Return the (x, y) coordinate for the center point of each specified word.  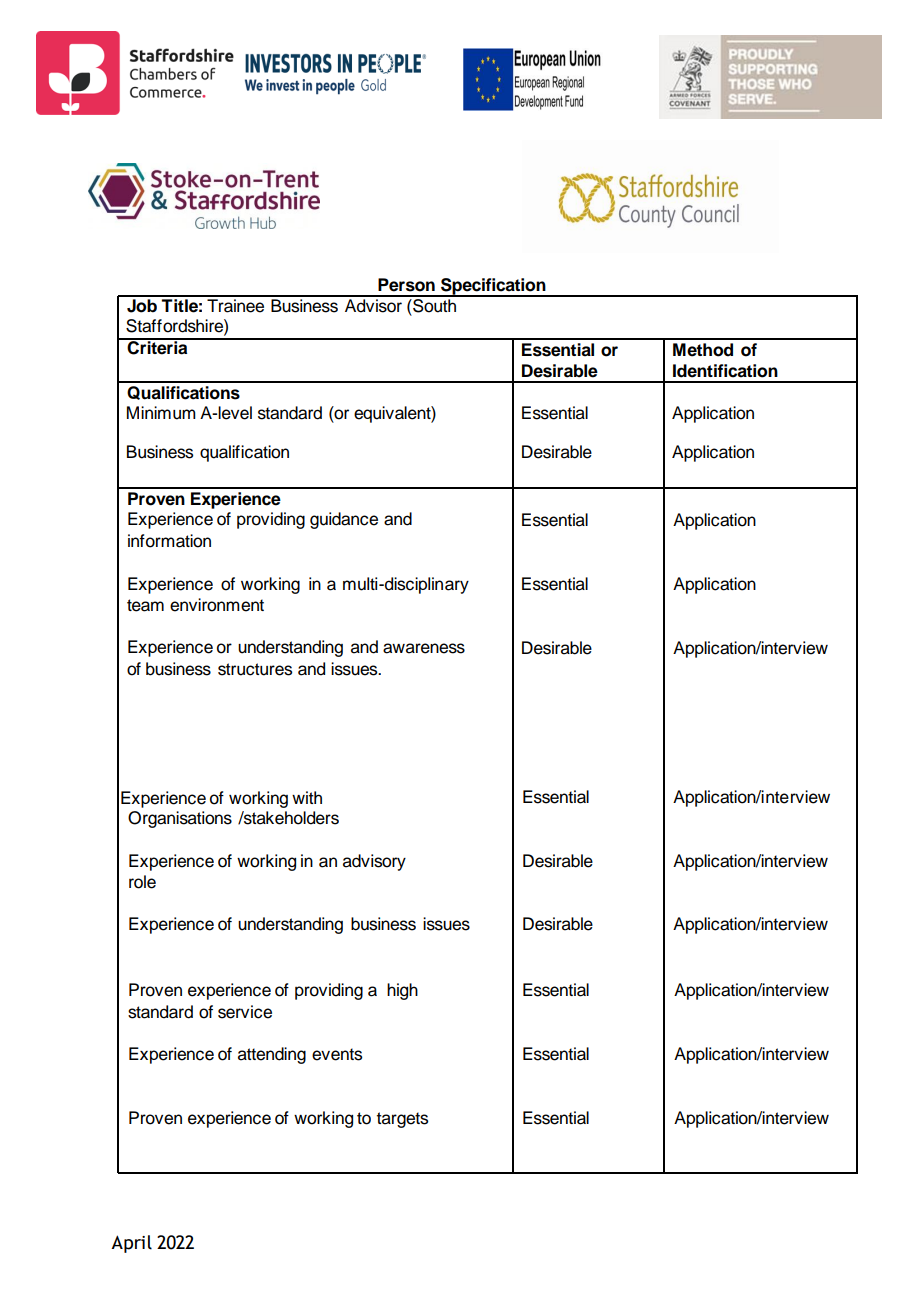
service (245, 1012)
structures (255, 669)
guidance (344, 520)
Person (406, 285)
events (337, 1054)
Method (703, 350)
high (402, 991)
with (307, 797)
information (169, 541)
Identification (725, 371)
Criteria (157, 347)
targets (402, 1120)
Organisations (180, 819)
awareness (424, 648)
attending (272, 1055)
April (131, 1244)
